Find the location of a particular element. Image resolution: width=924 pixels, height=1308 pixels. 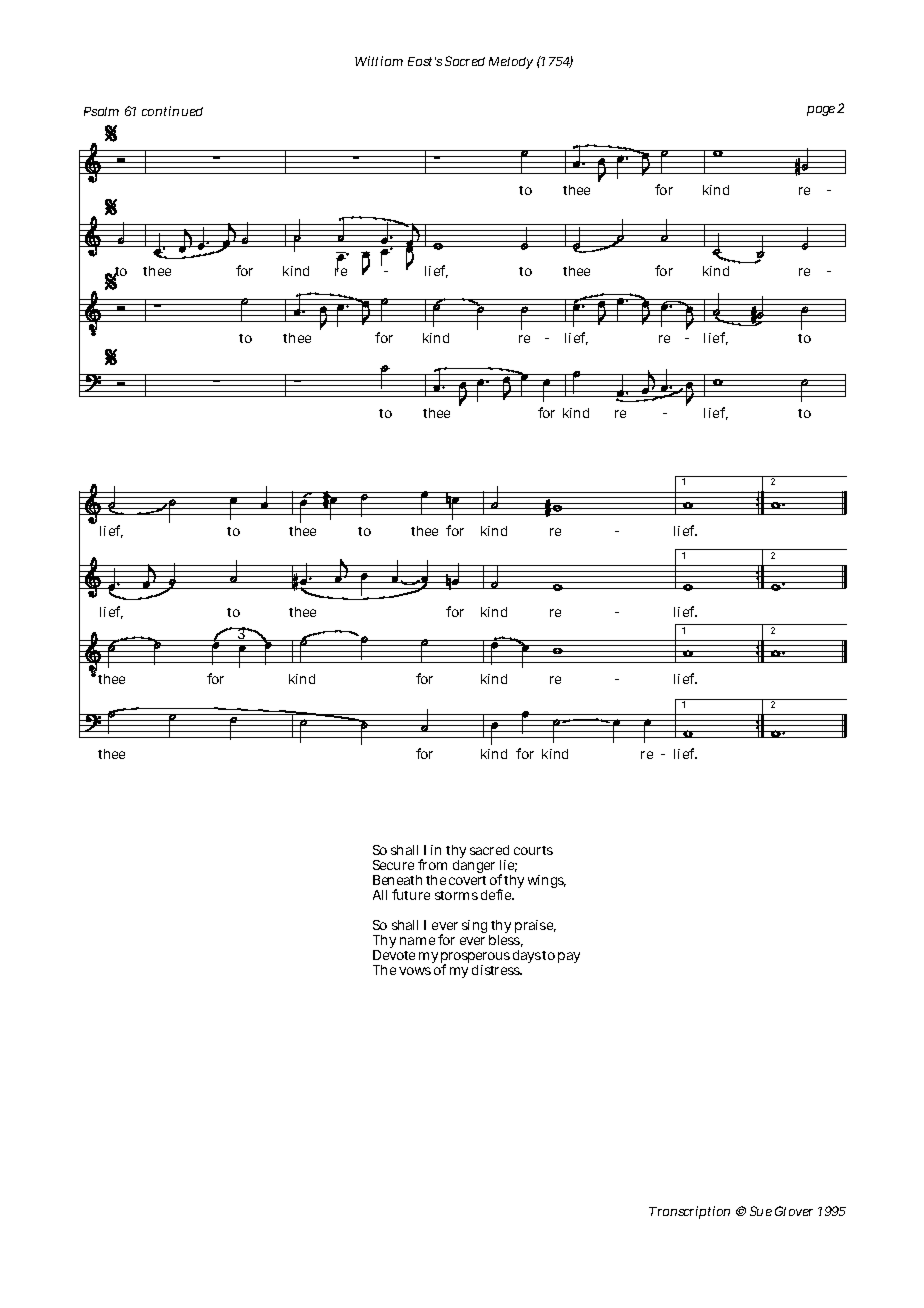

William is located at coordinates (379, 61).
